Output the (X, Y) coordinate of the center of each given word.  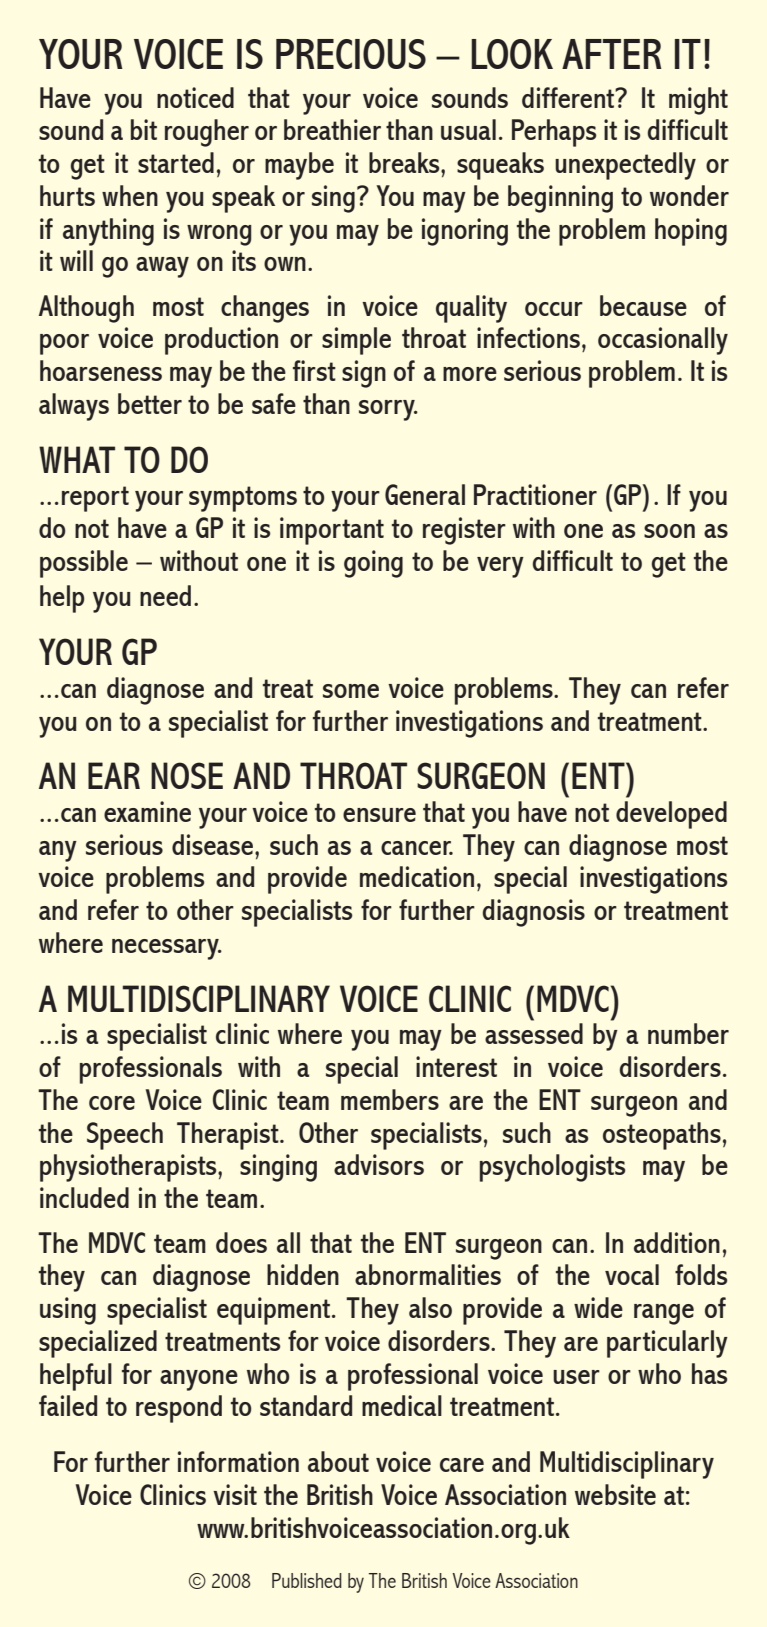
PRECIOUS (351, 54)
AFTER (612, 54)
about (338, 1461)
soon (669, 531)
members (390, 1099)
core (112, 1103)
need (165, 595)
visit (235, 1494)
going (373, 564)
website (615, 1494)
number (688, 1033)
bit (144, 129)
